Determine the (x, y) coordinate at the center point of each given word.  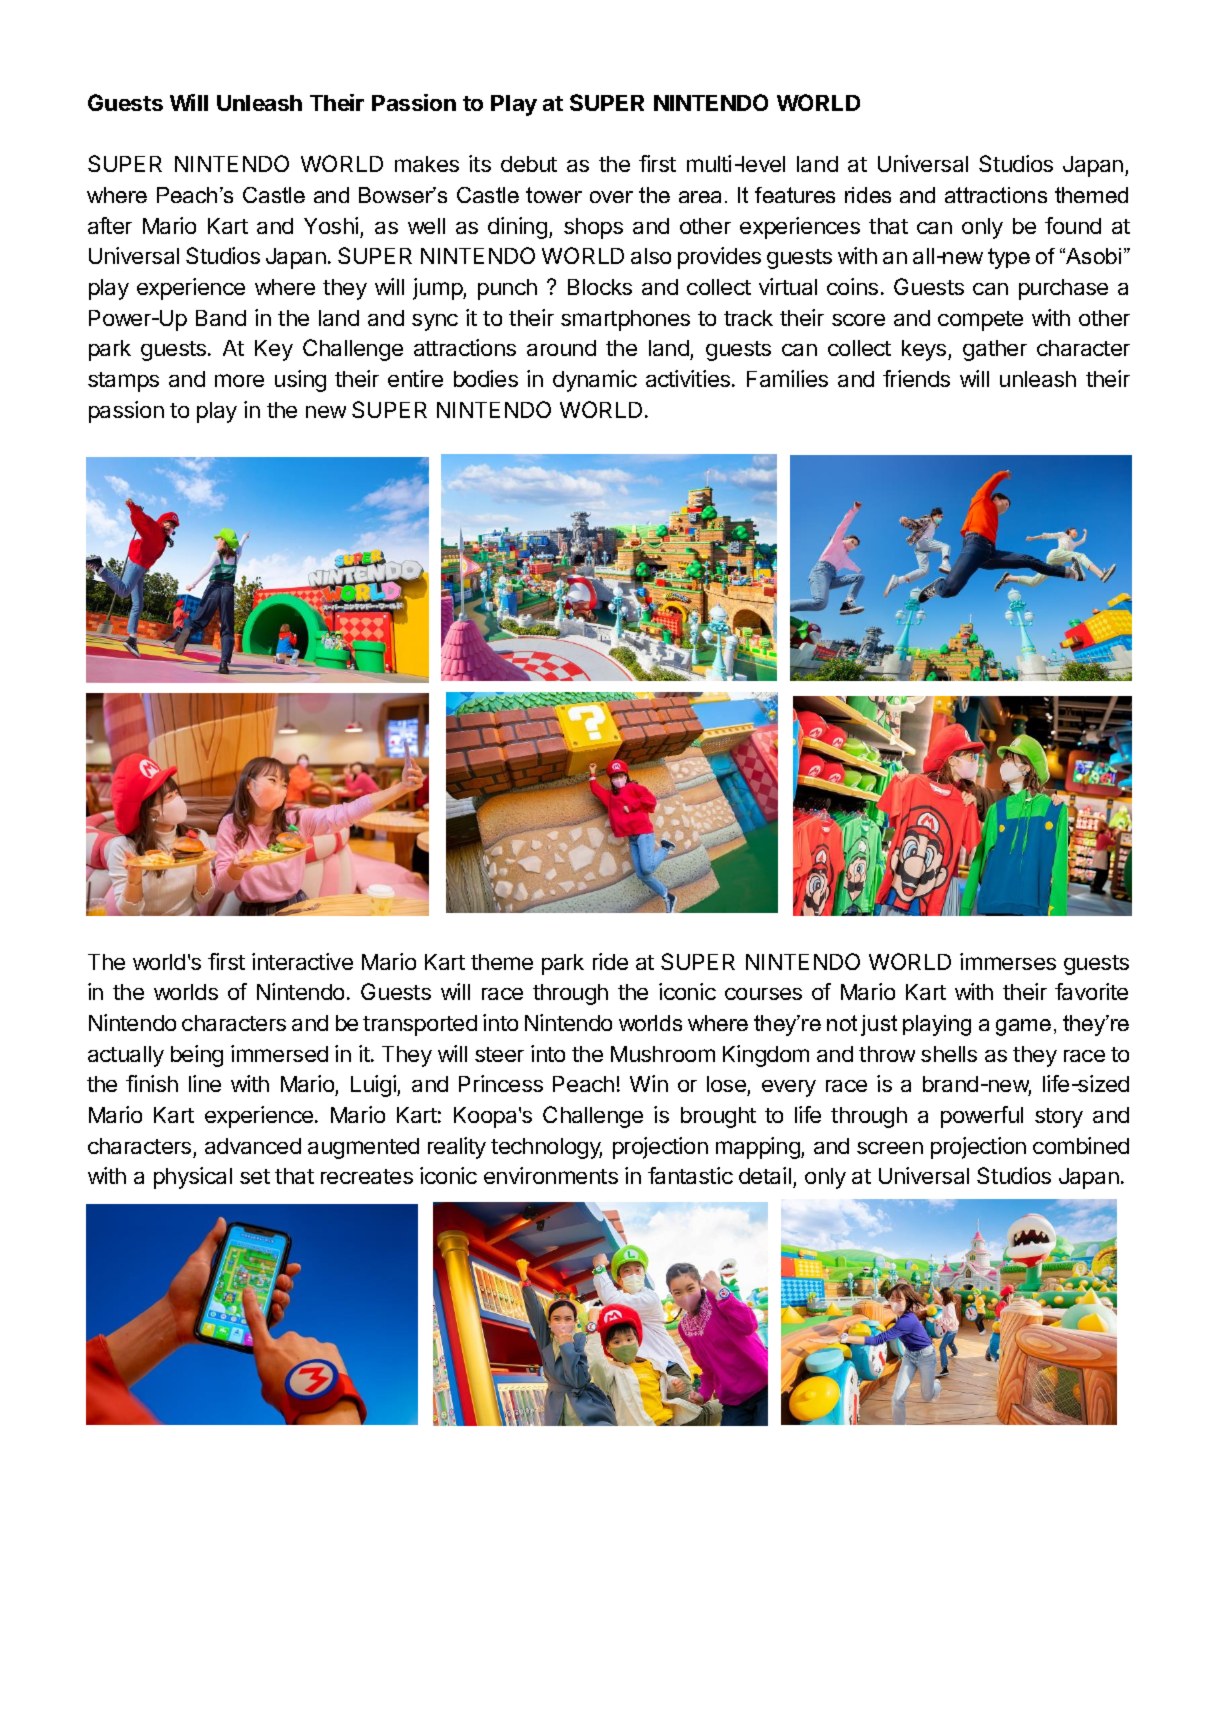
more (239, 380)
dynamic (595, 381)
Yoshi (331, 225)
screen (890, 1148)
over (611, 197)
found (1073, 225)
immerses (1008, 961)
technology (546, 1148)
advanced (253, 1146)
